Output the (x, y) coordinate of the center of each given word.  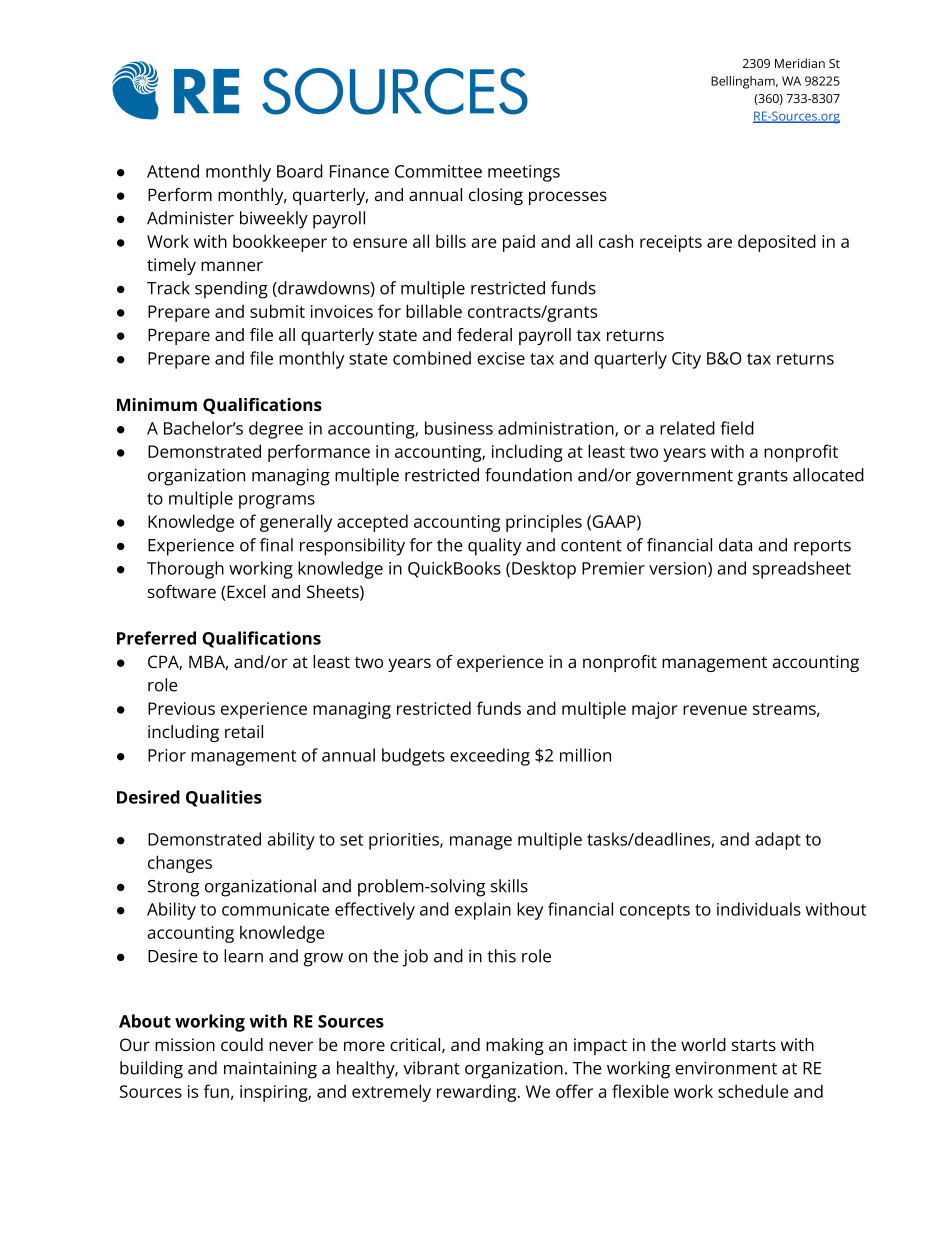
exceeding (490, 757)
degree (276, 430)
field (737, 428)
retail (244, 731)
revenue (715, 710)
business (459, 428)
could (242, 1044)
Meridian (800, 63)
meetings (524, 173)
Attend (173, 171)
